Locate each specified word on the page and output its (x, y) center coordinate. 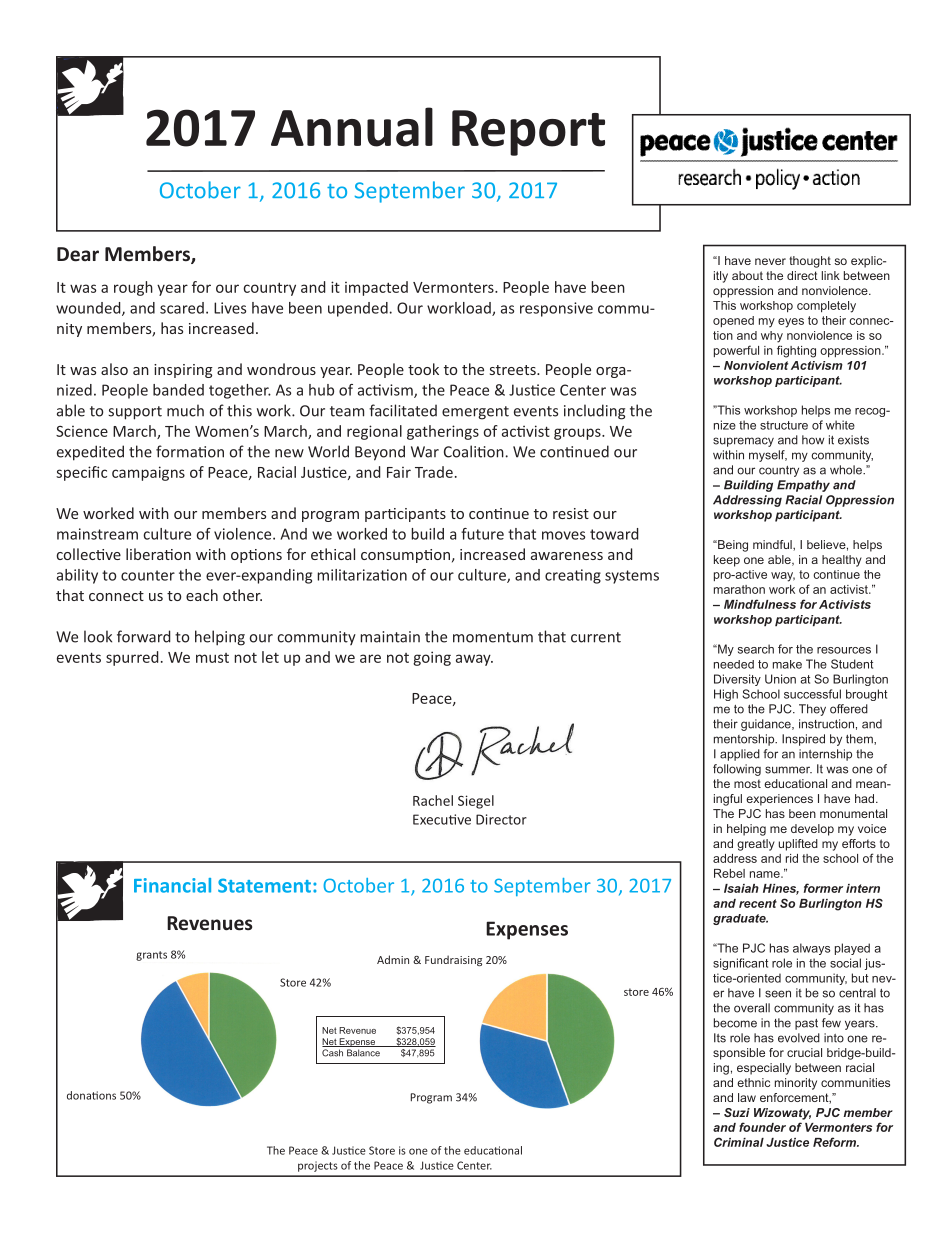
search (756, 649)
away (474, 660)
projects (318, 1166)
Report (528, 133)
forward (144, 636)
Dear (78, 254)
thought (810, 262)
